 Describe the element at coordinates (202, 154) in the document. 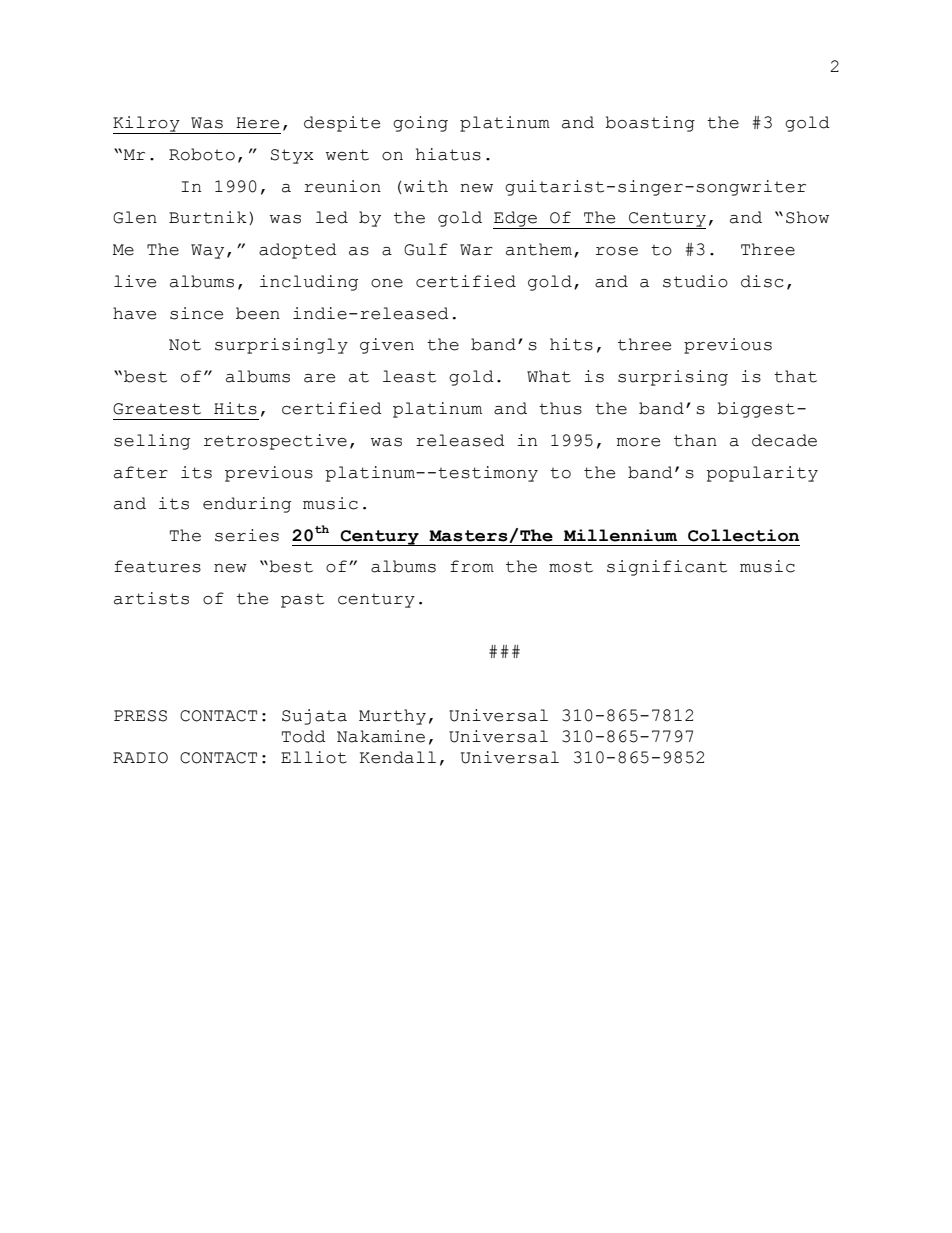

I see `Roboto` at that location.
